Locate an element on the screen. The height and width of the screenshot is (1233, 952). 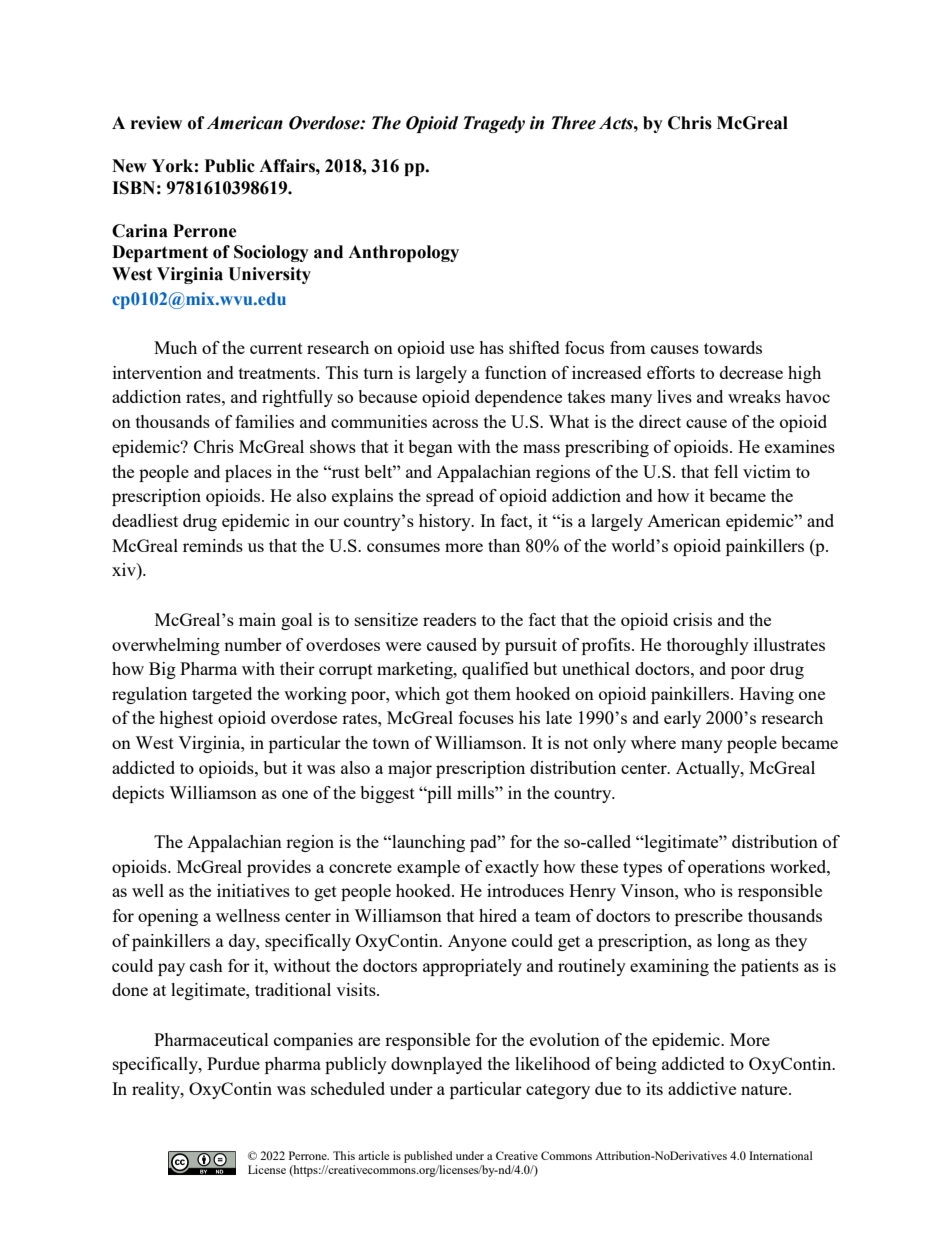
thoroughly is located at coordinates (708, 646).
